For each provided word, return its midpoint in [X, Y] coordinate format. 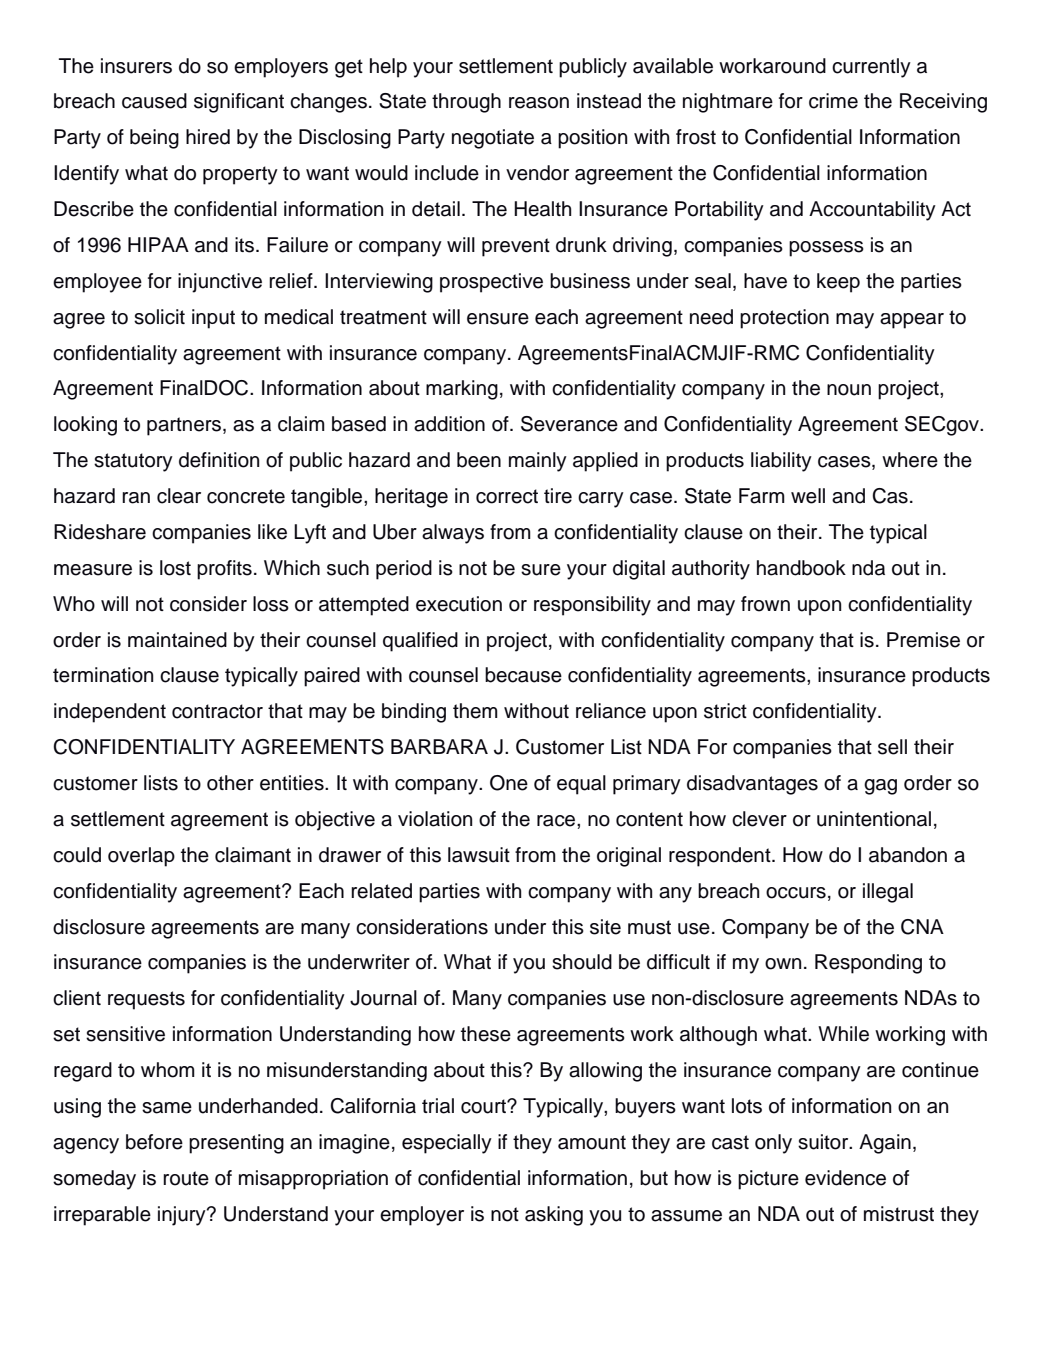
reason [539, 103]
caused [154, 101]
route [186, 1178]
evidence [845, 1178]
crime [833, 101]
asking [554, 1216]
